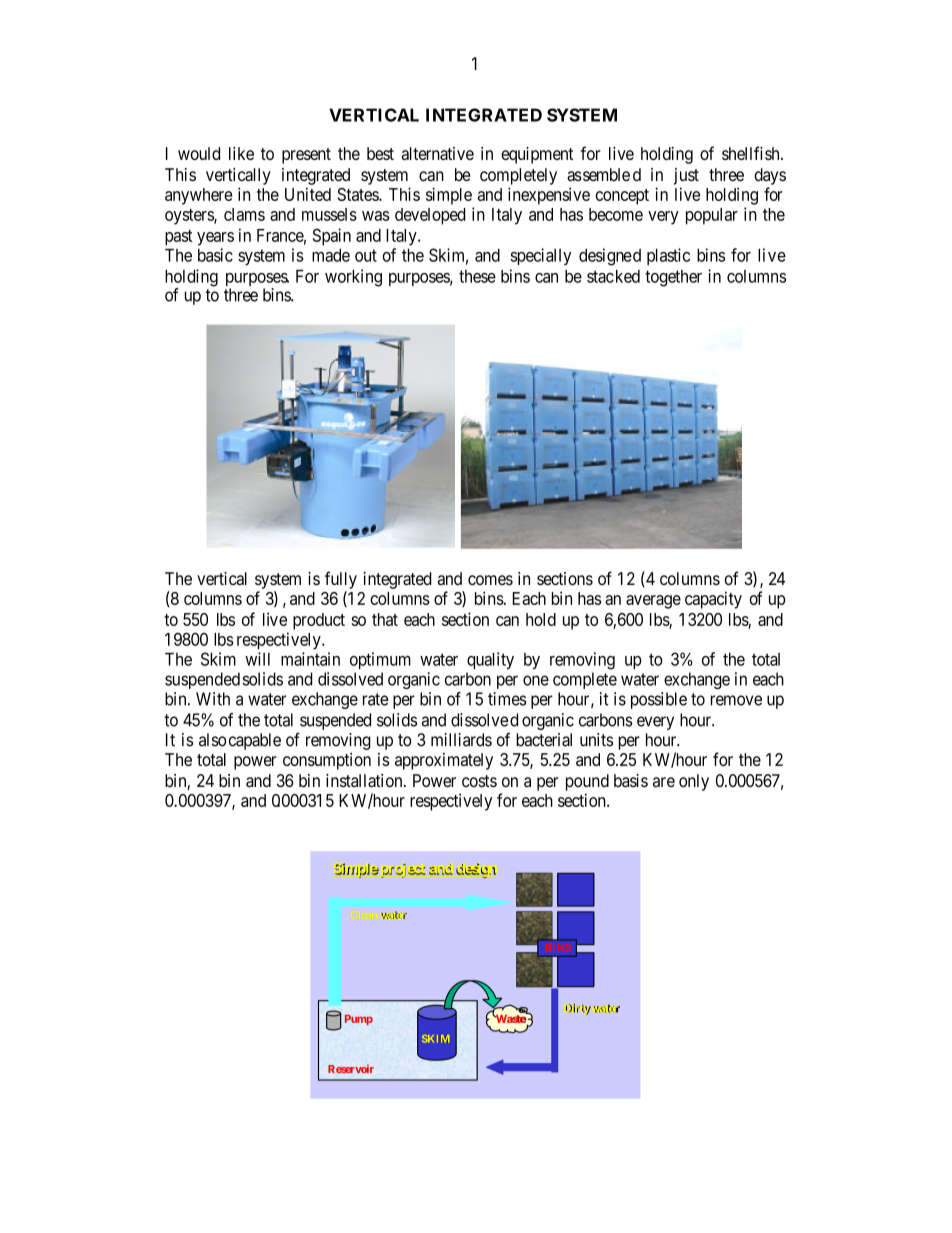  I want to click on like, so click(241, 153).
